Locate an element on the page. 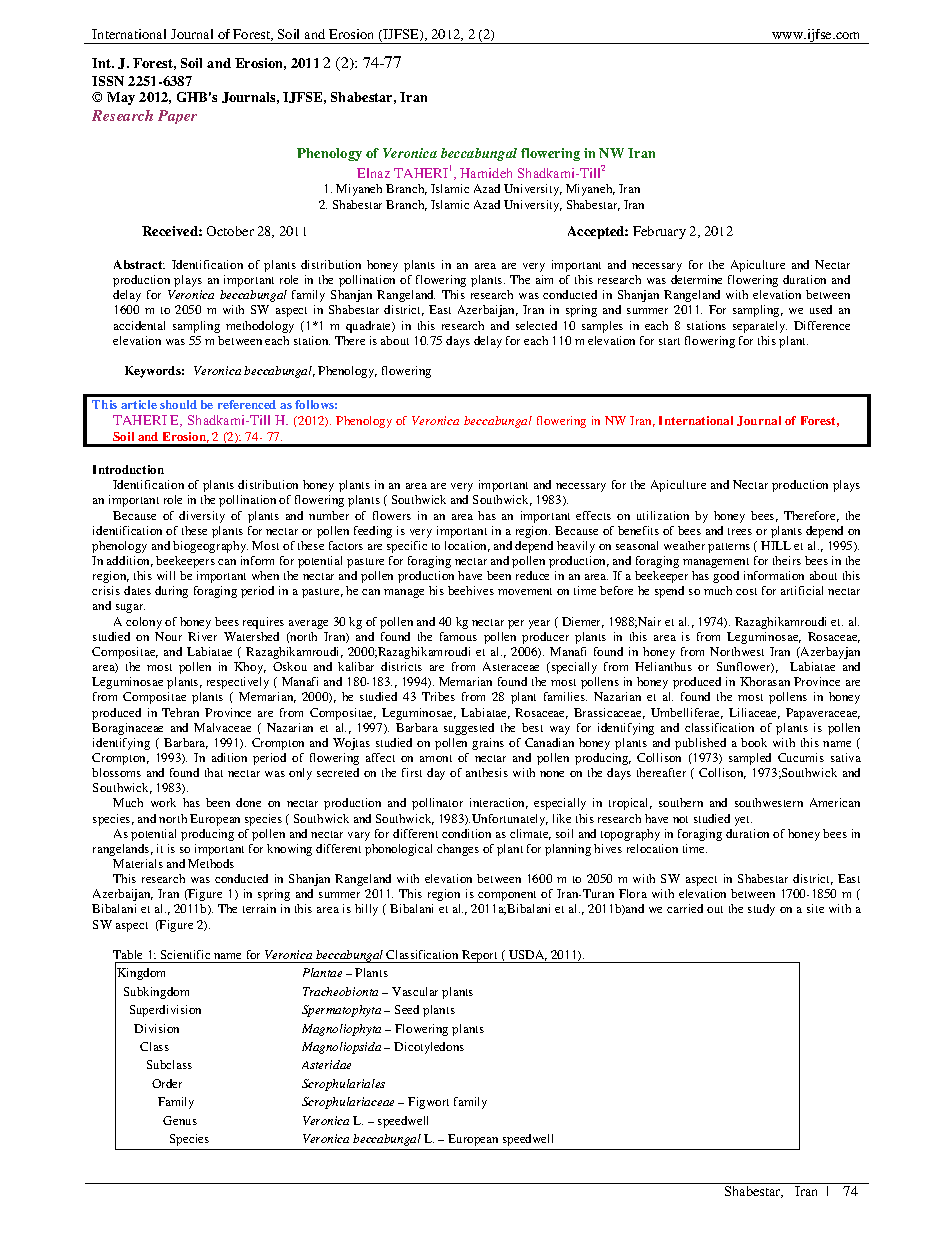 Image resolution: width=952 pixels, height=1233 pixels. cost is located at coordinates (746, 591).
